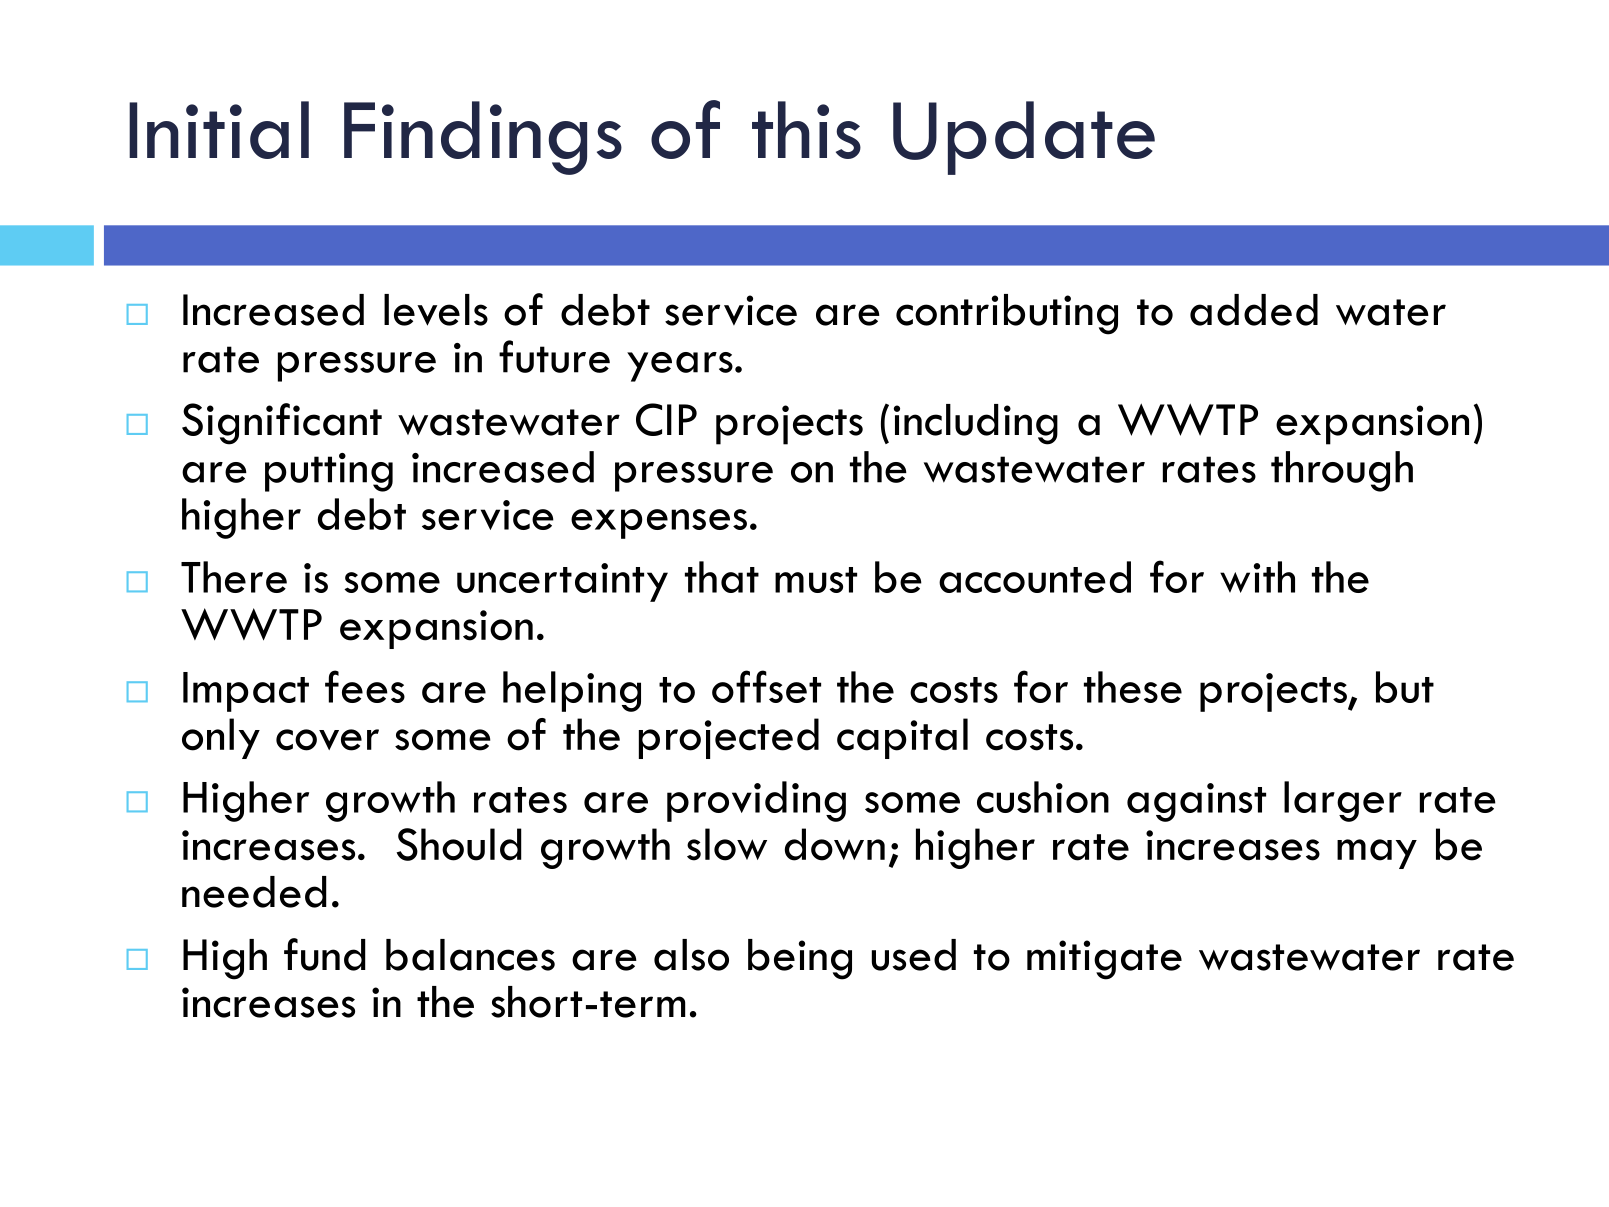 The width and height of the screenshot is (1609, 1207). Describe the element at coordinates (1104, 960) in the screenshot. I see `mitigate` at that location.
